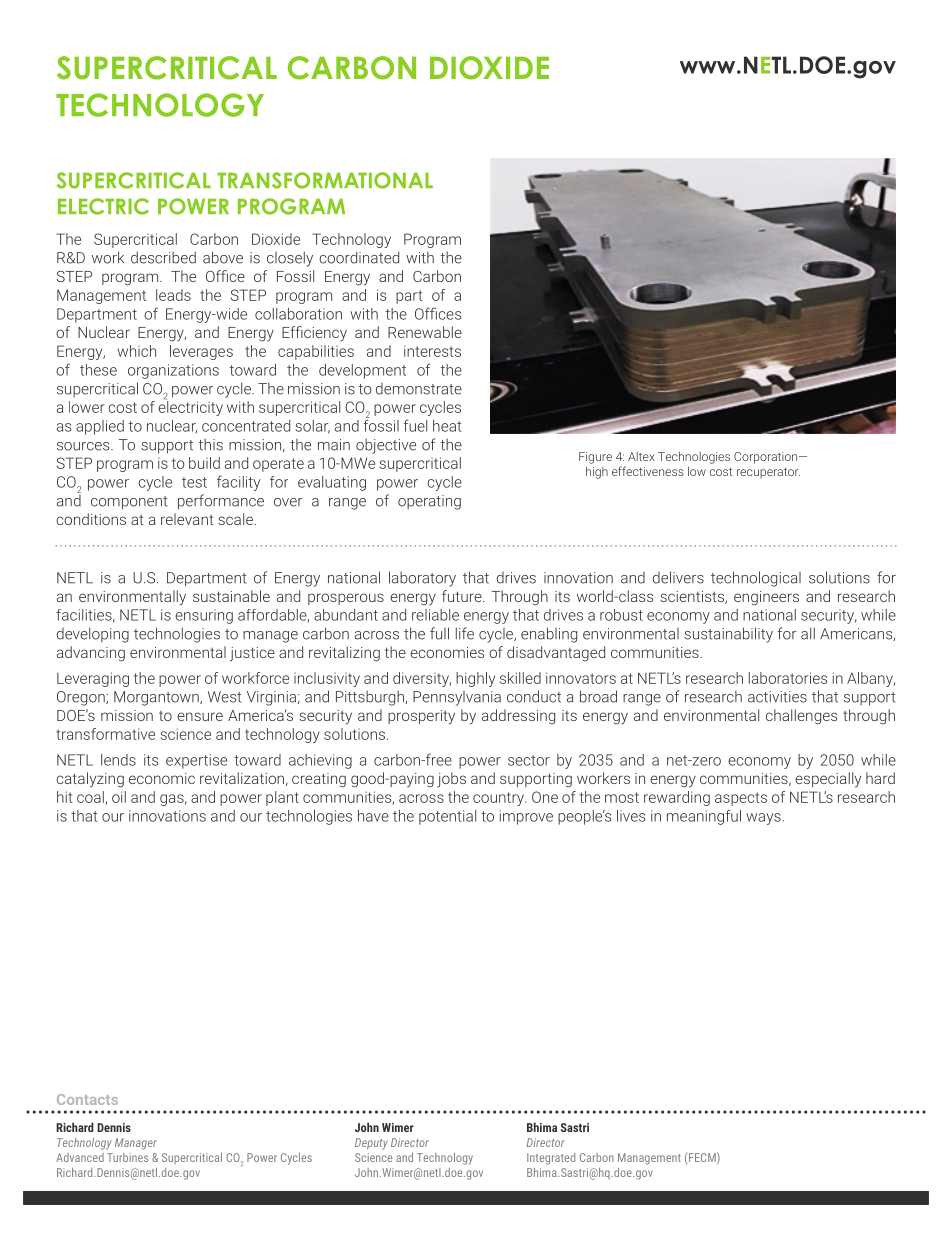 This page has width=952, height=1233. I want to click on oil, so click(119, 797).
